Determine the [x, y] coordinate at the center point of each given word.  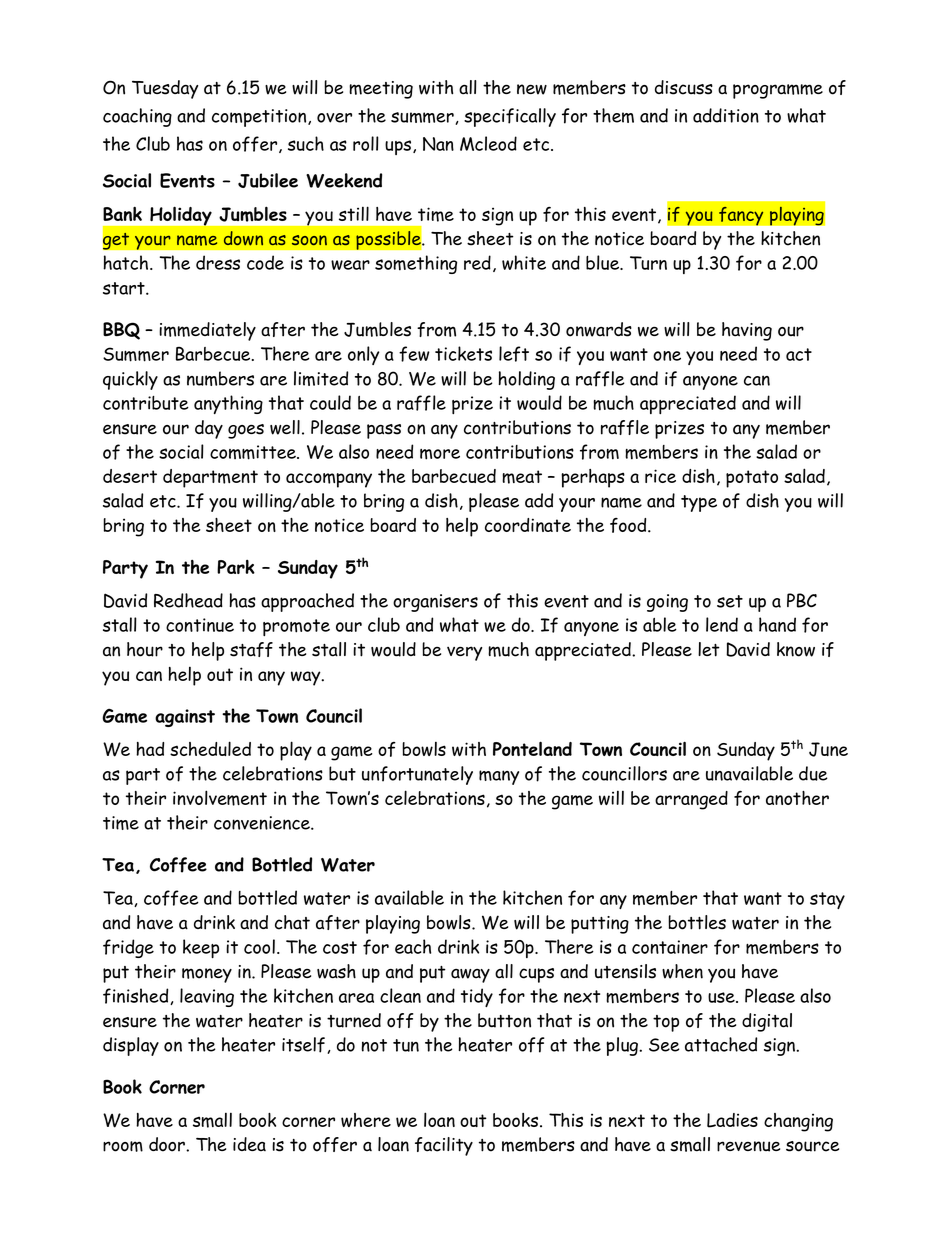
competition [260, 118]
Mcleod [488, 143]
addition [726, 115]
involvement [220, 798]
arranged [691, 800]
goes [246, 431]
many [499, 777]
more [440, 454]
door [168, 1144]
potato [752, 479]
